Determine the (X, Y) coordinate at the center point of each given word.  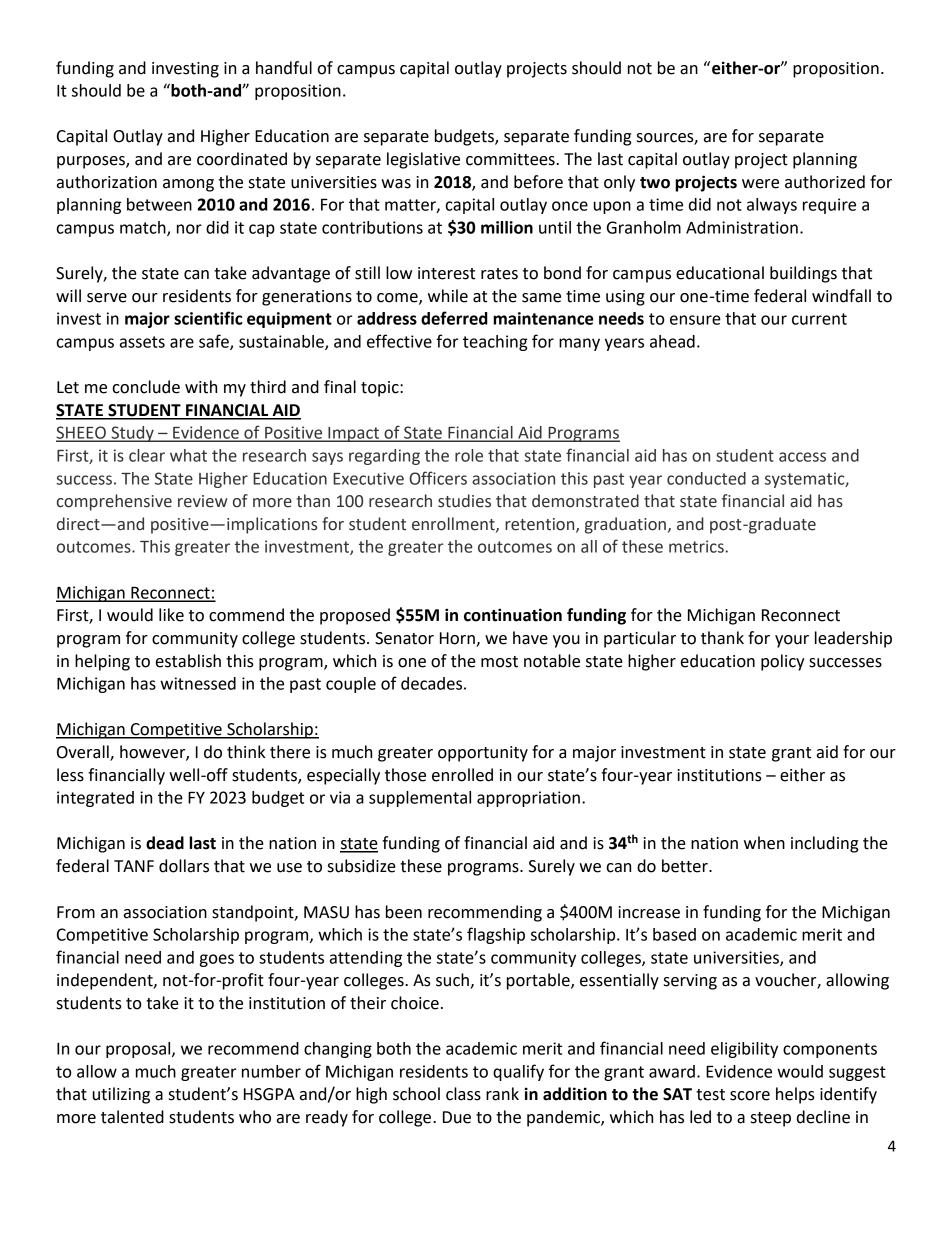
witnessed (198, 683)
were (760, 184)
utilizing (121, 1095)
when (764, 843)
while (448, 296)
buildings (803, 274)
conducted (706, 478)
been (404, 912)
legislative (423, 160)
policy (783, 662)
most (499, 662)
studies (464, 501)
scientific (208, 318)
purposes (92, 162)
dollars (184, 866)
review (203, 501)
